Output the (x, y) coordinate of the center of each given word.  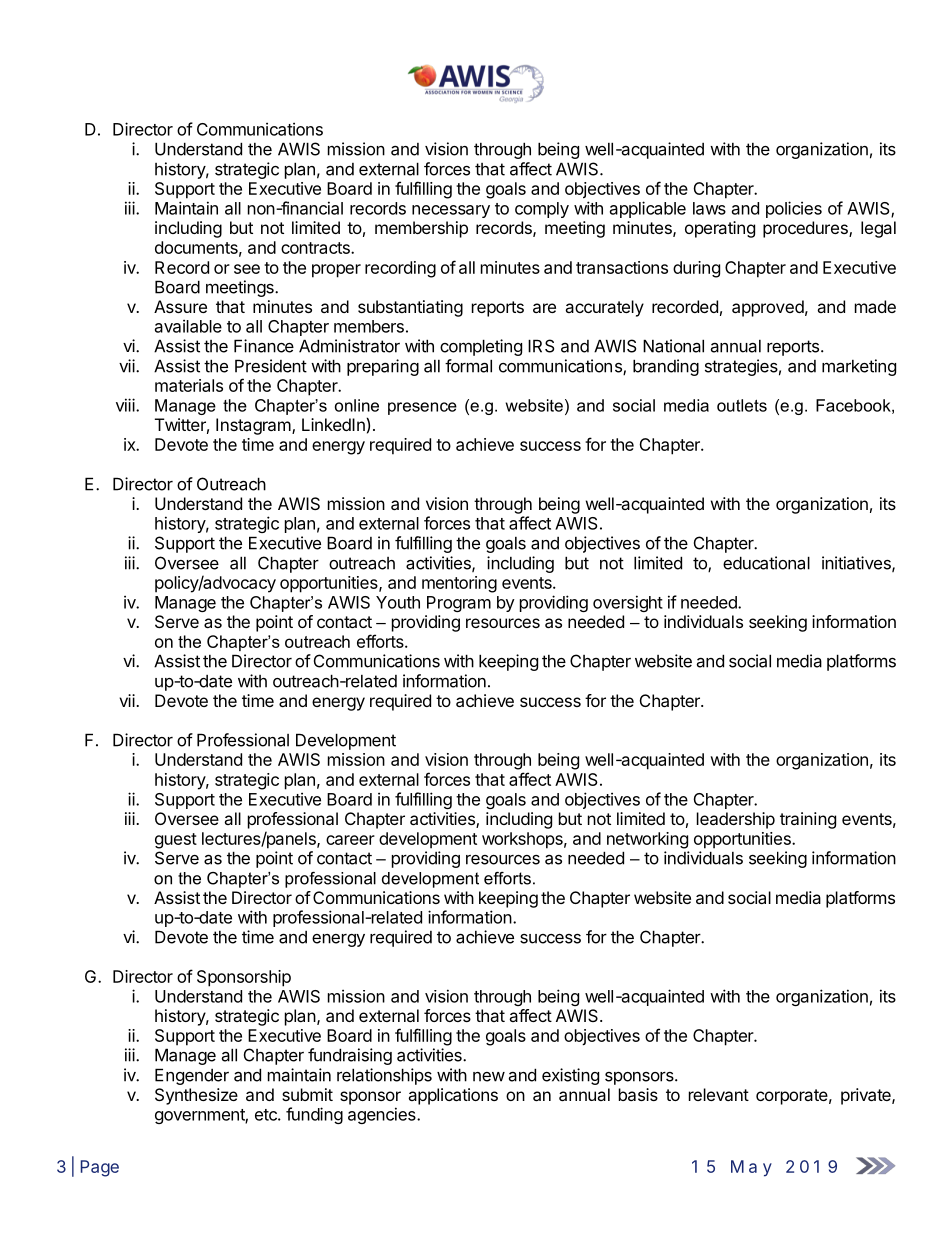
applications (453, 1096)
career (350, 840)
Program (459, 604)
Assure (180, 306)
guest (176, 841)
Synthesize (196, 1096)
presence (422, 408)
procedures (806, 229)
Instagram (253, 426)
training (808, 820)
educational (766, 563)
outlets (742, 405)
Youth (398, 602)
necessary (451, 211)
